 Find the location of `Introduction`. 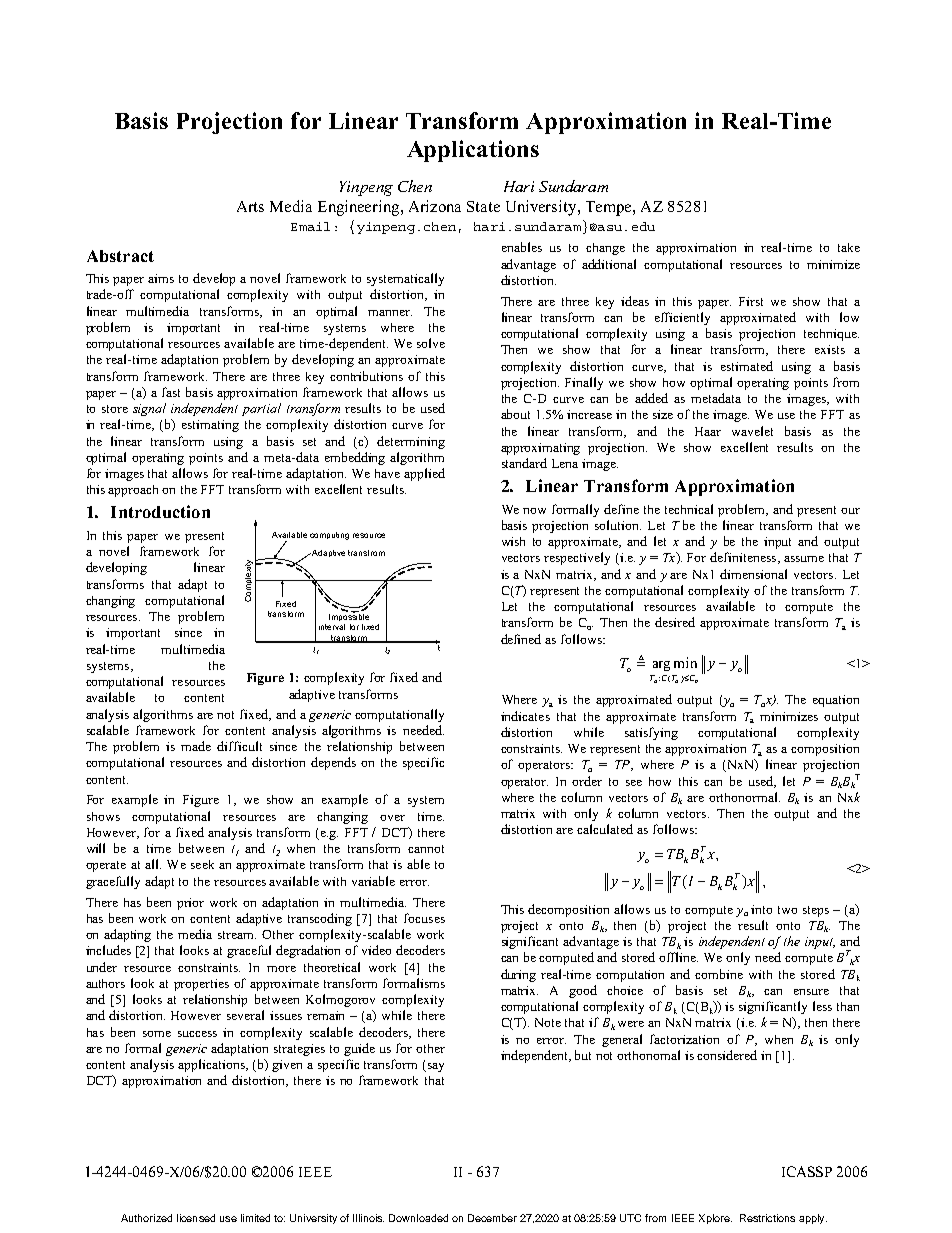

Introduction is located at coordinates (160, 511).
